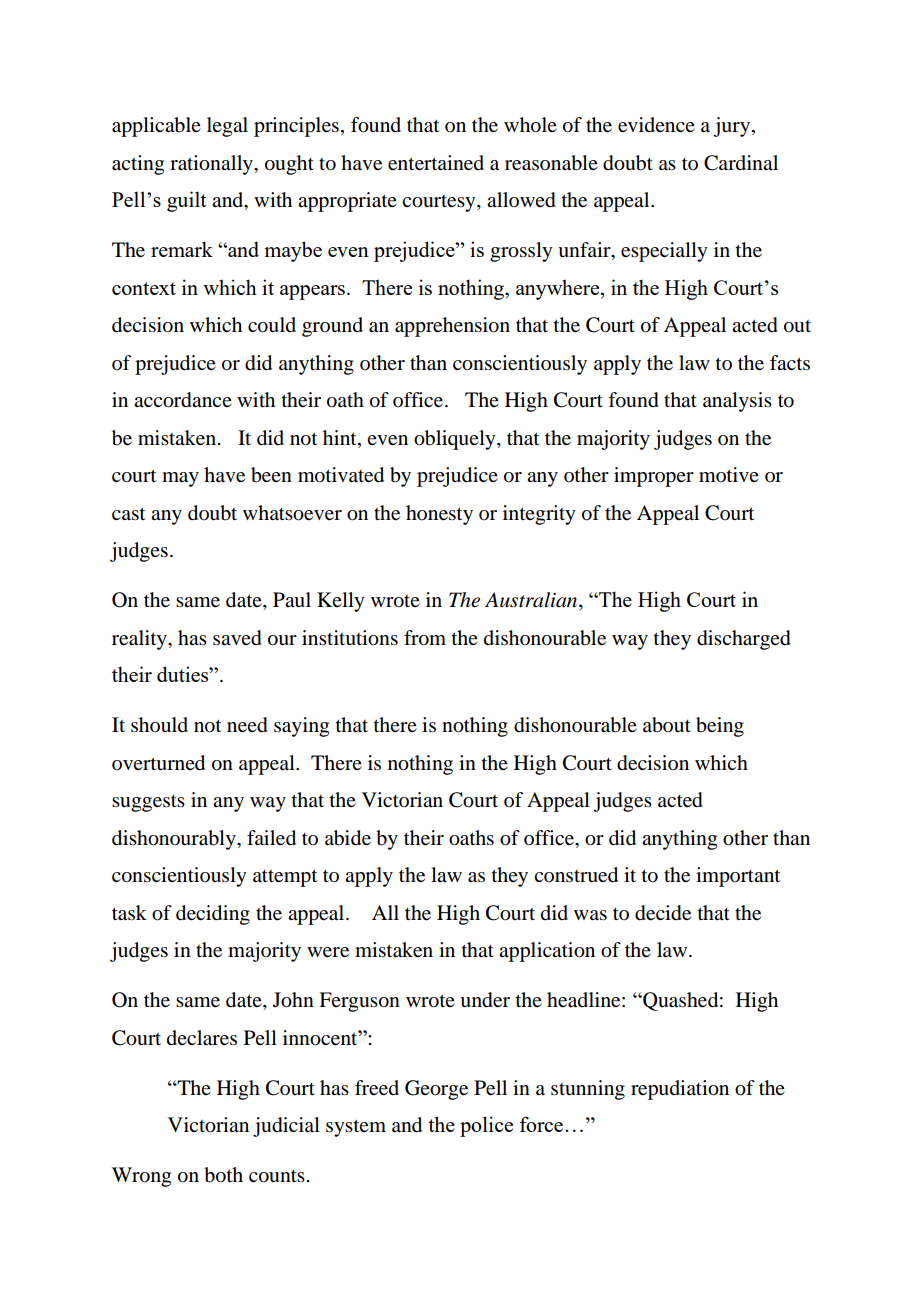 The image size is (924, 1308). What do you see at coordinates (436, 163) in the page?
I see `entertained` at bounding box center [436, 163].
